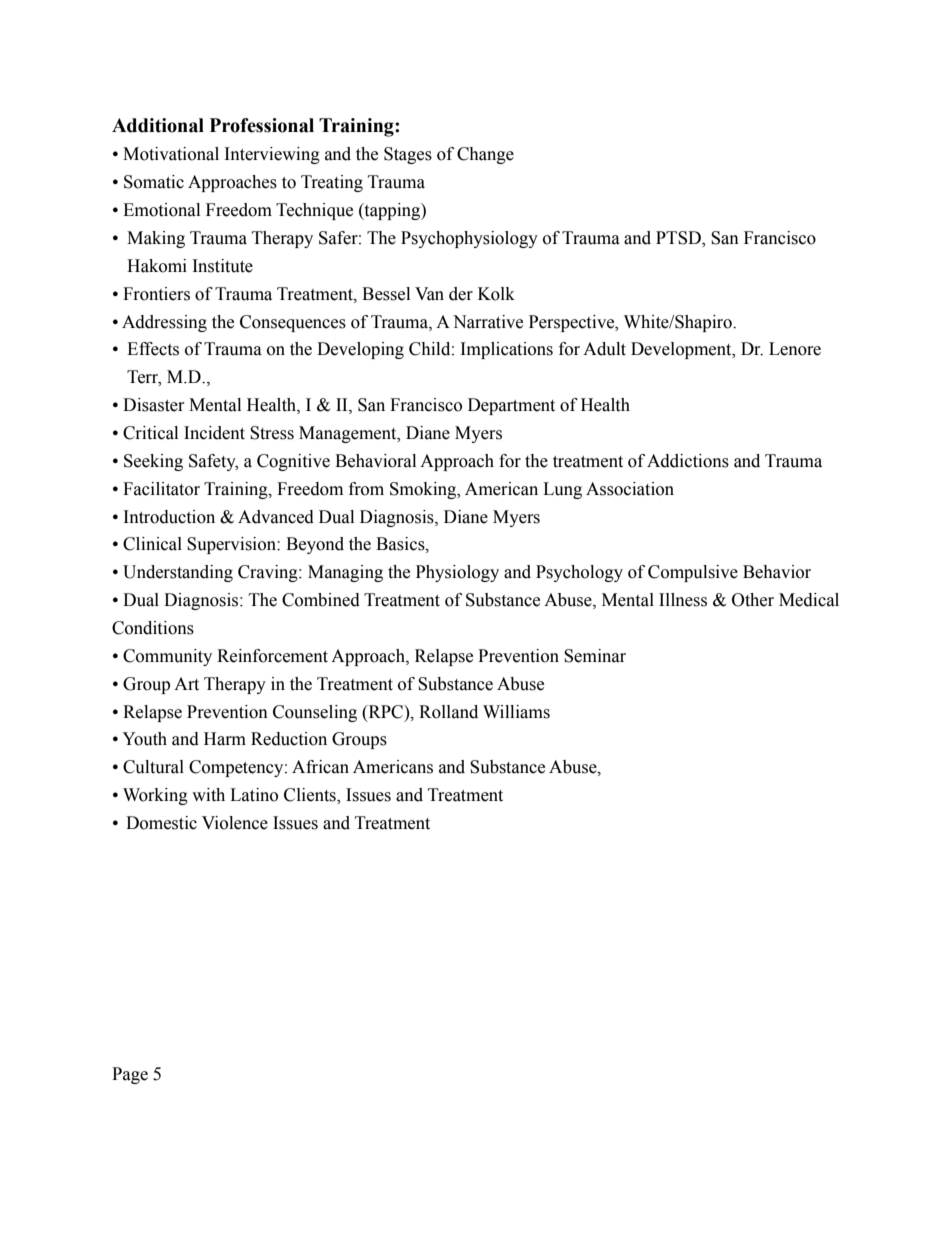 The width and height of the screenshot is (952, 1233). I want to click on Addictions, so click(688, 461).
